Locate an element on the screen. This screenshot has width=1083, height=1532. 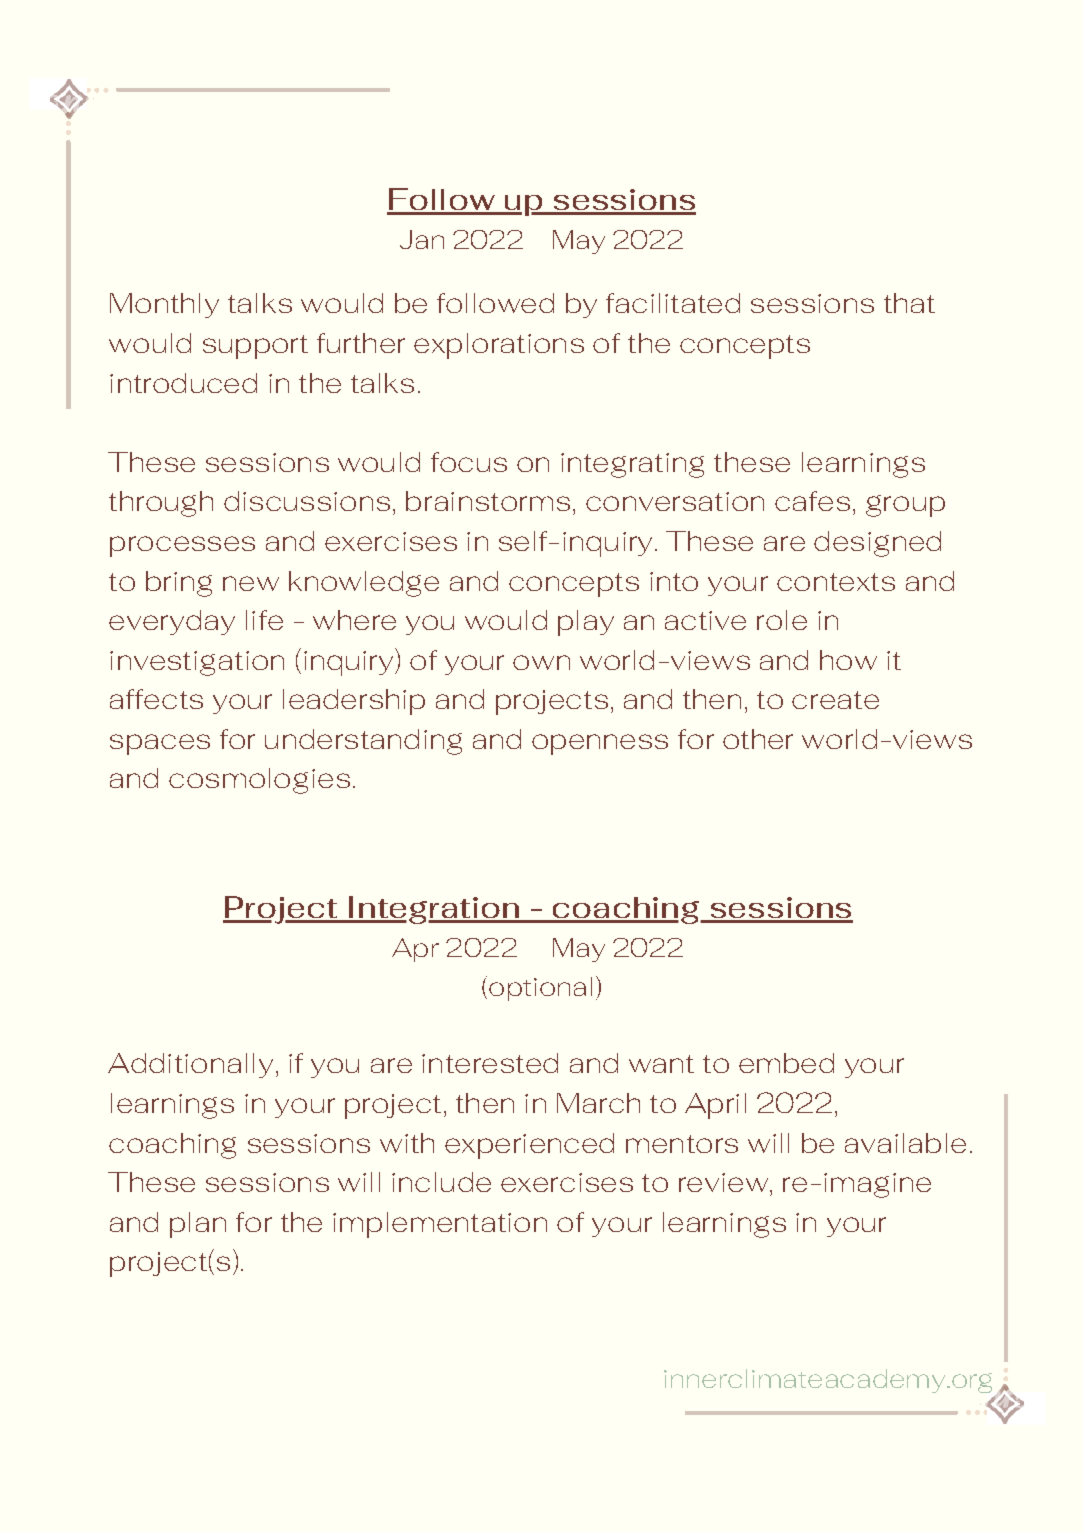
create is located at coordinates (835, 700).
